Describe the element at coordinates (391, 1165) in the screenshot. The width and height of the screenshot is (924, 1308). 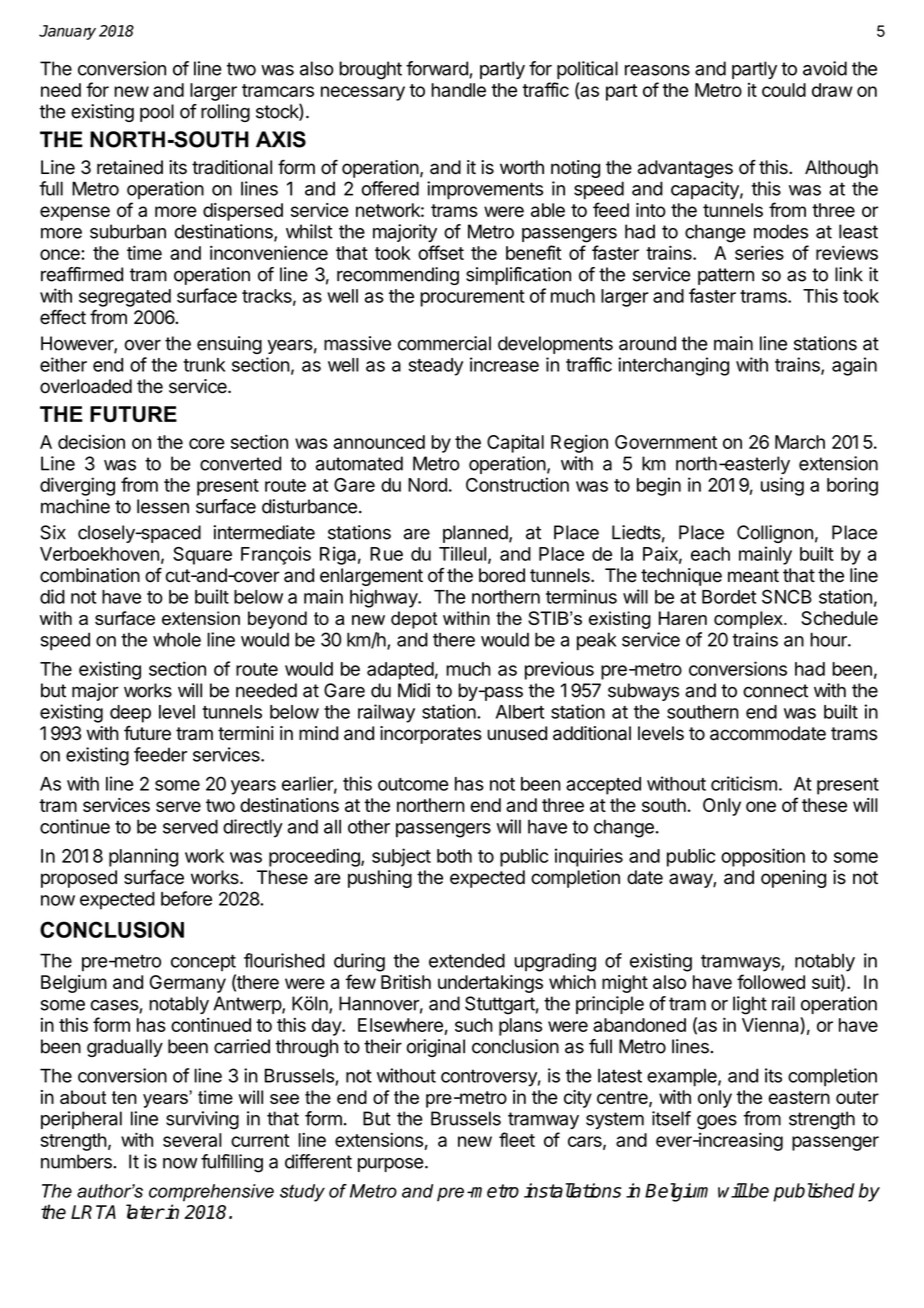
I see `purpose` at that location.
